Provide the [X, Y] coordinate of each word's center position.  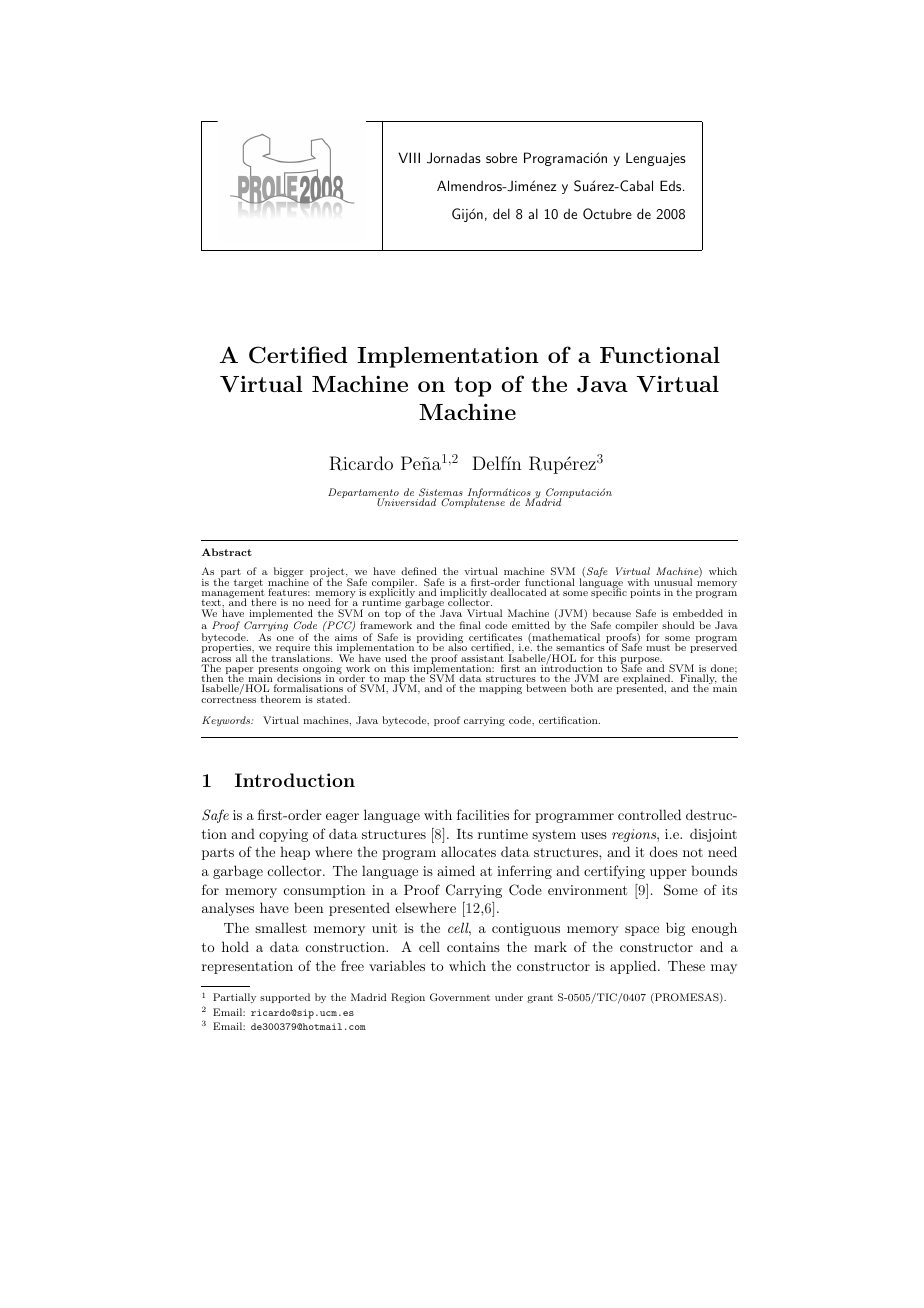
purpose [641, 662]
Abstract [227, 552]
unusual [673, 583]
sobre [501, 157]
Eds [672, 185]
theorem [280, 699]
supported [285, 998]
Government [460, 997]
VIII [409, 157]
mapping [500, 689]
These [686, 965]
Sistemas [441, 493]
